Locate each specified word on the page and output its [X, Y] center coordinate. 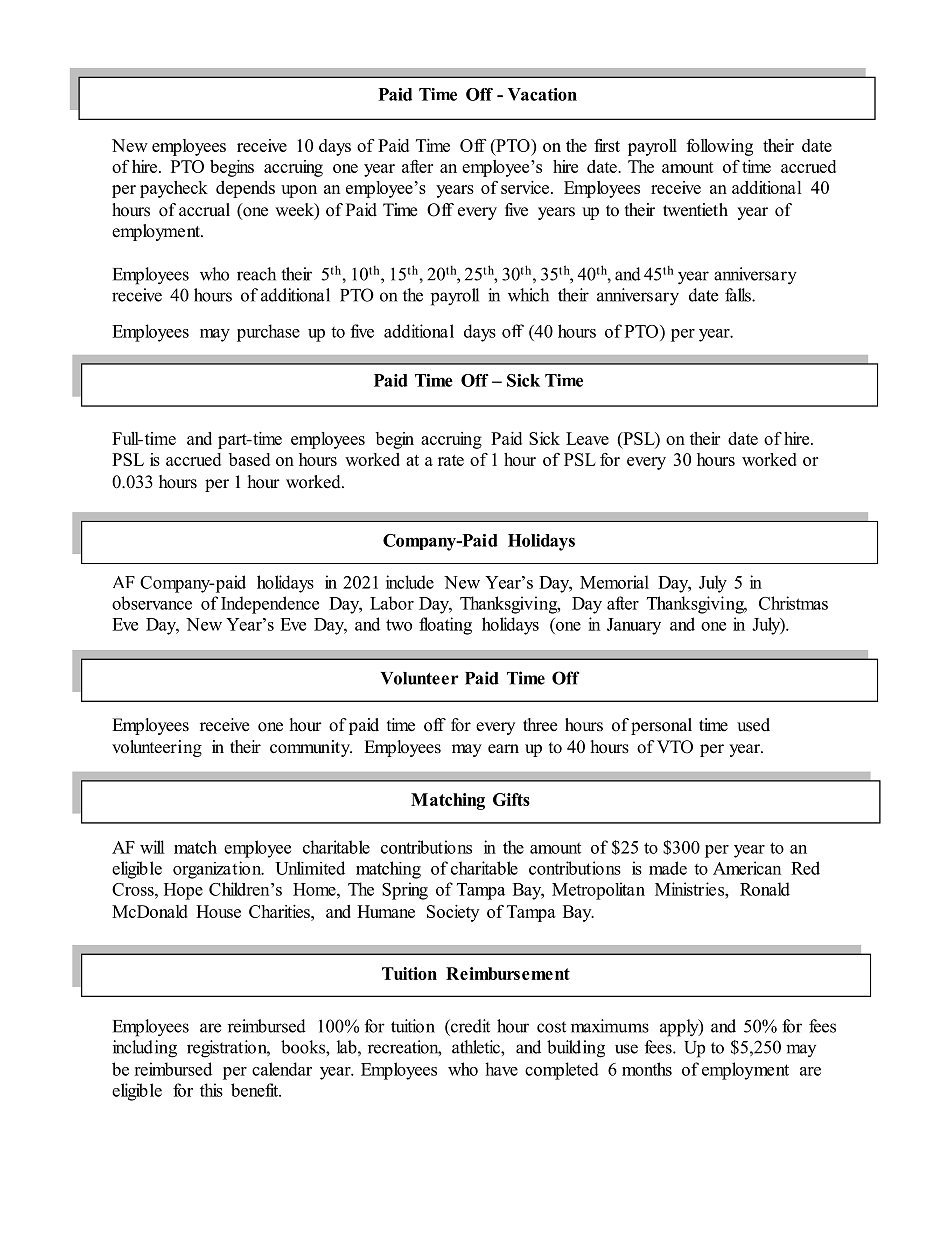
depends [245, 189]
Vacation [542, 94]
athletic [477, 1047]
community [311, 748]
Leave [587, 438]
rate [451, 460]
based [249, 459]
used [753, 725]
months [647, 1069]
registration [228, 1049]
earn [503, 749]
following [720, 147]
